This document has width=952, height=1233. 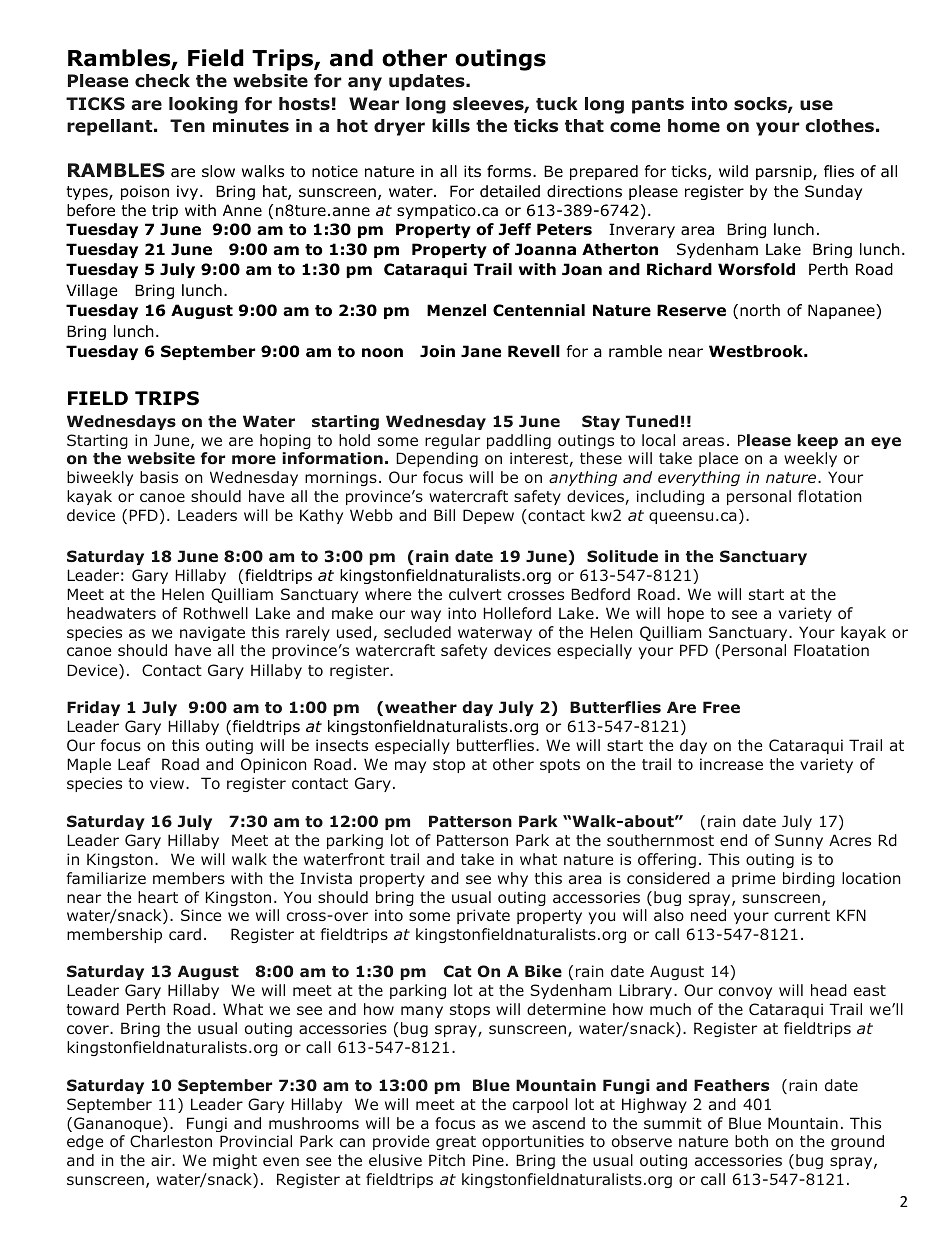 I want to click on both, so click(x=751, y=1141).
